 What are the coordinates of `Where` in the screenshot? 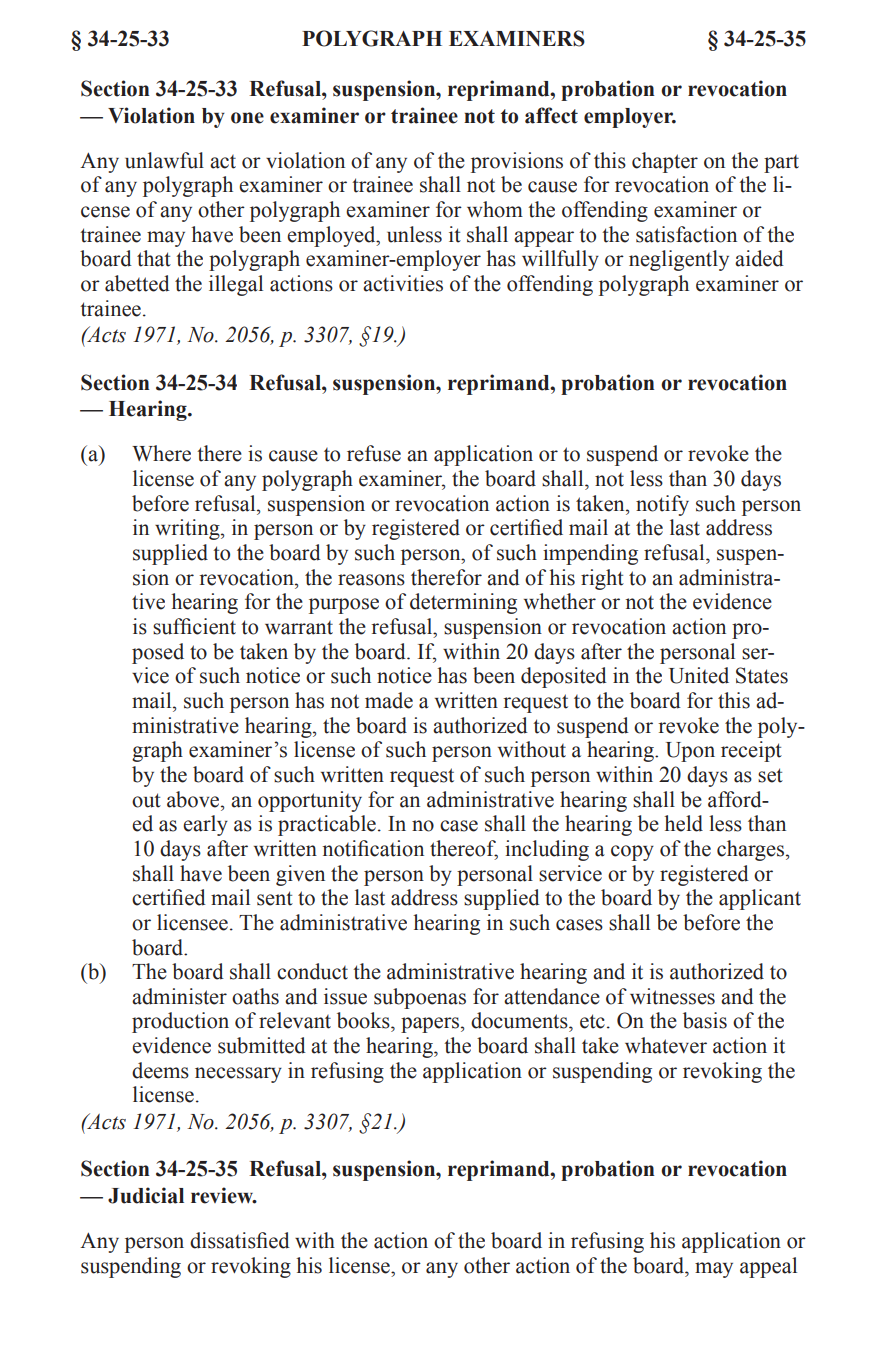 It's located at (161, 453).
